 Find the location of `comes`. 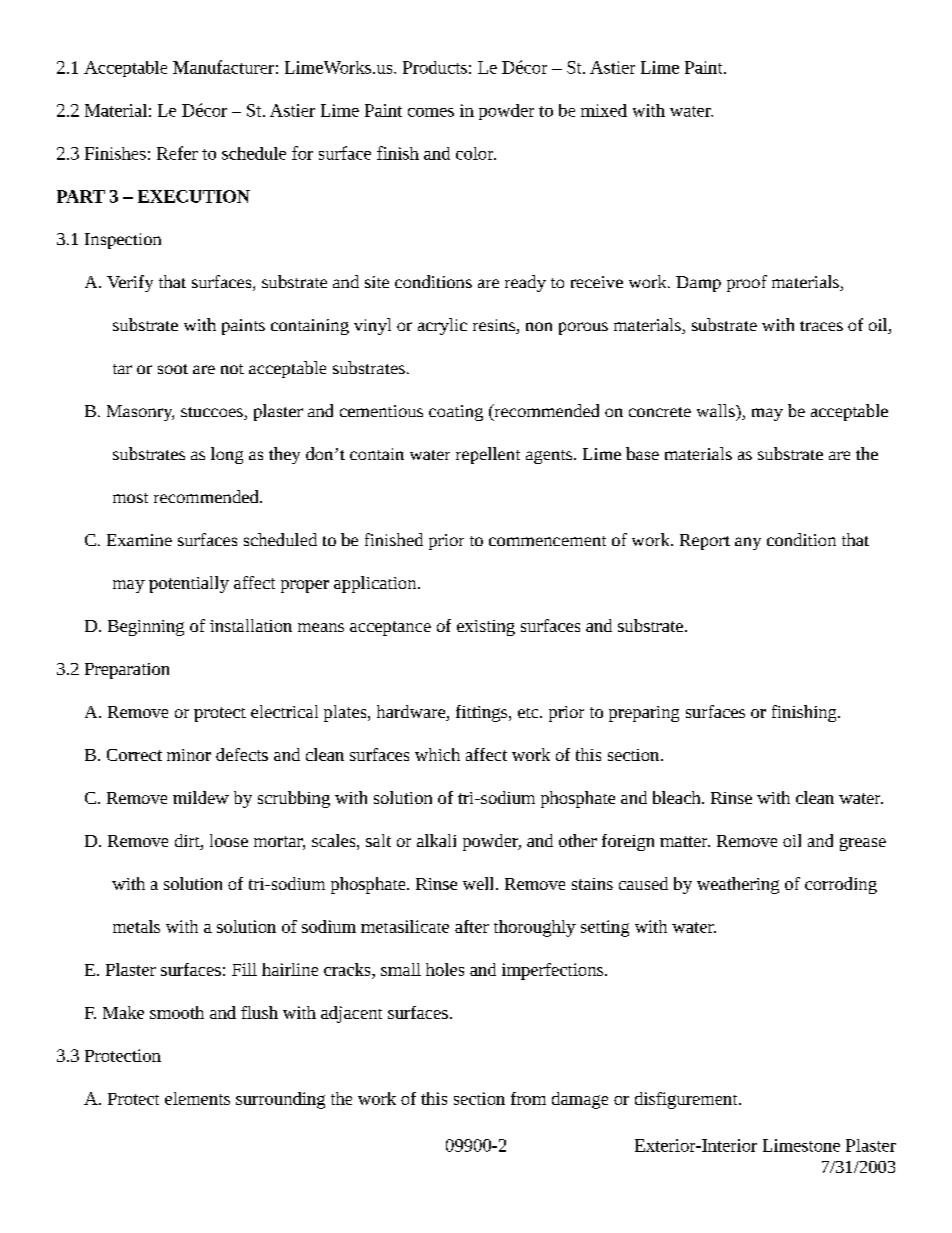

comes is located at coordinates (431, 112).
